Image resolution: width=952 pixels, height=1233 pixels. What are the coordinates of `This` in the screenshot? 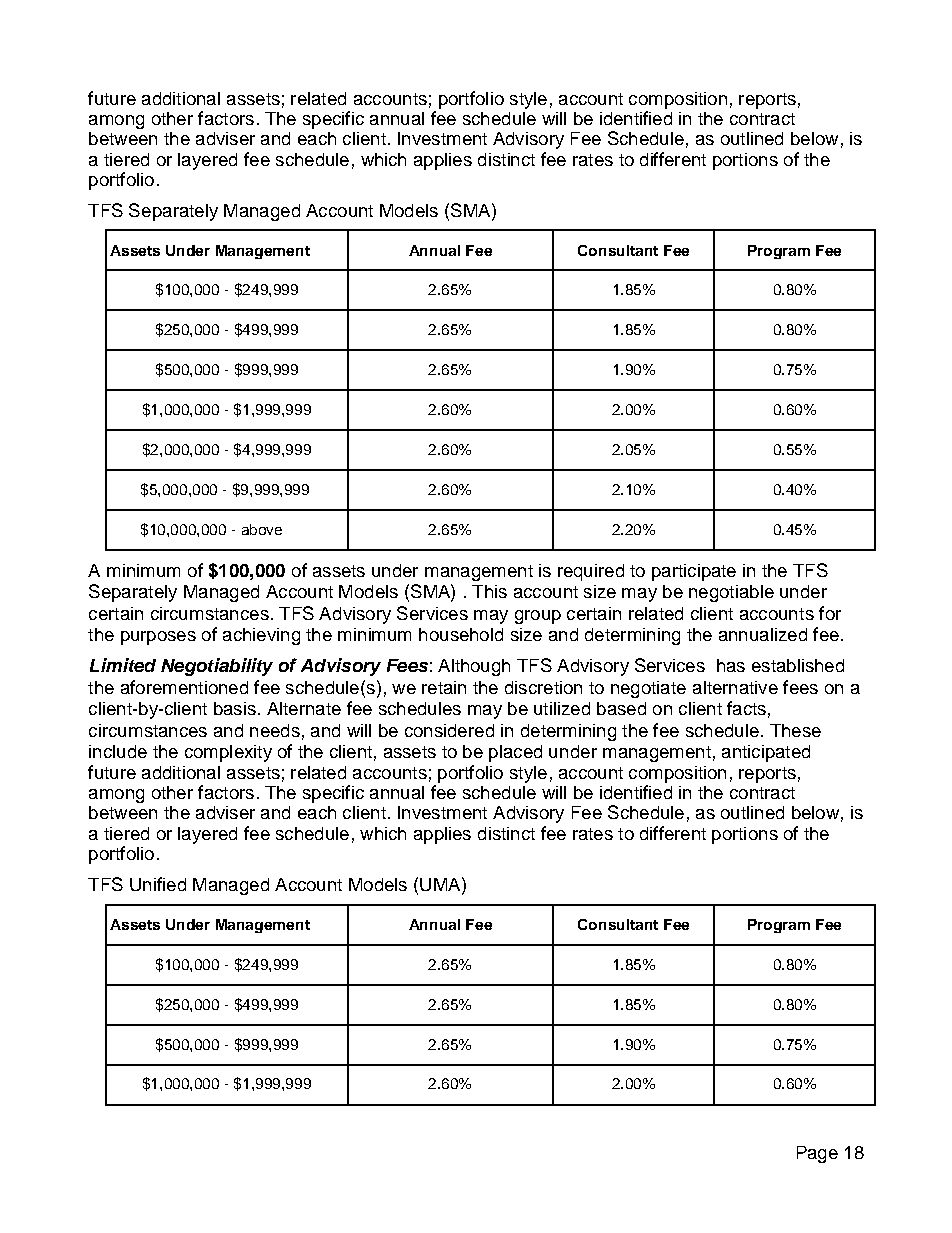 It's located at (489, 591).
